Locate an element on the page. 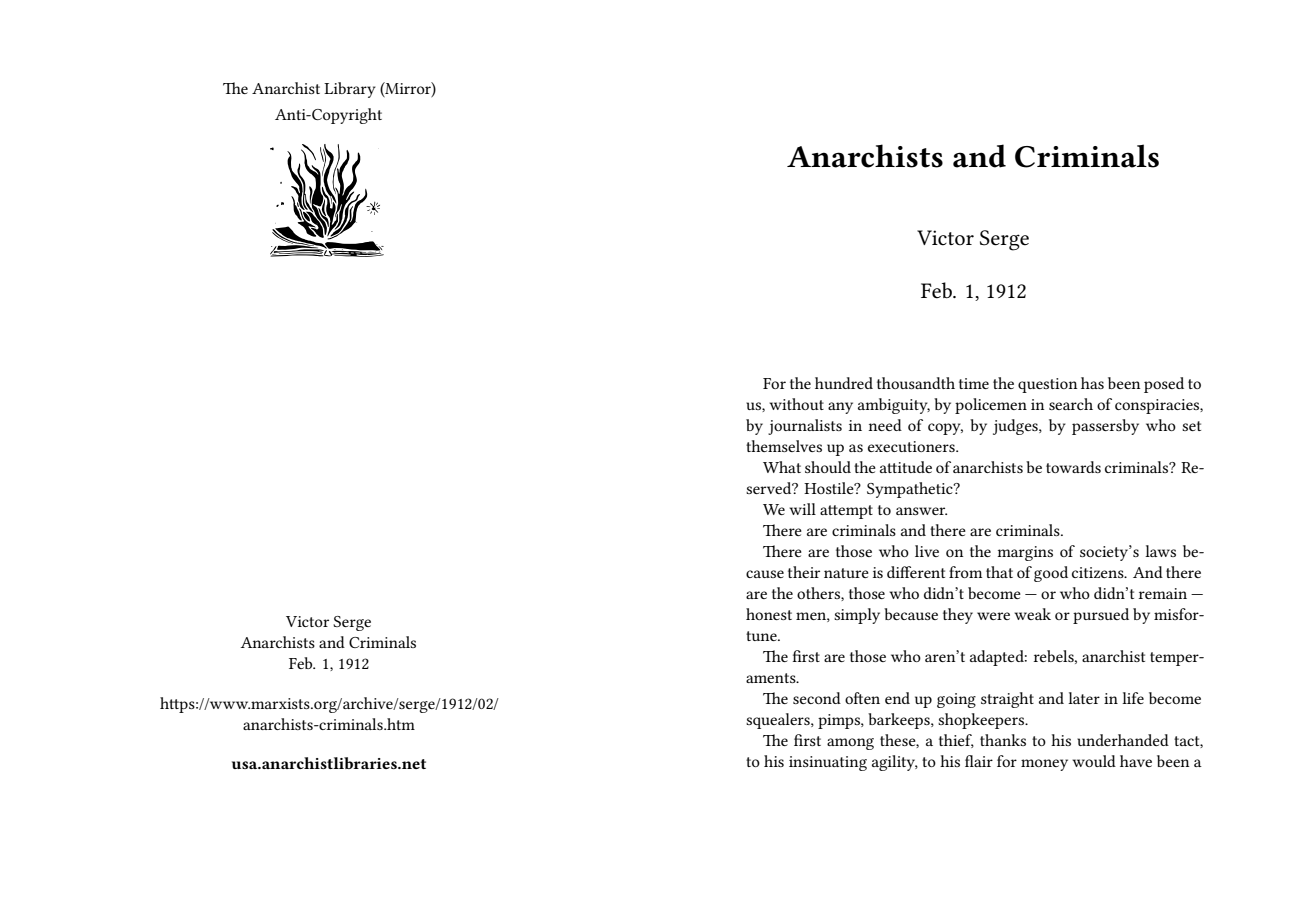  themselves is located at coordinates (784, 446).
